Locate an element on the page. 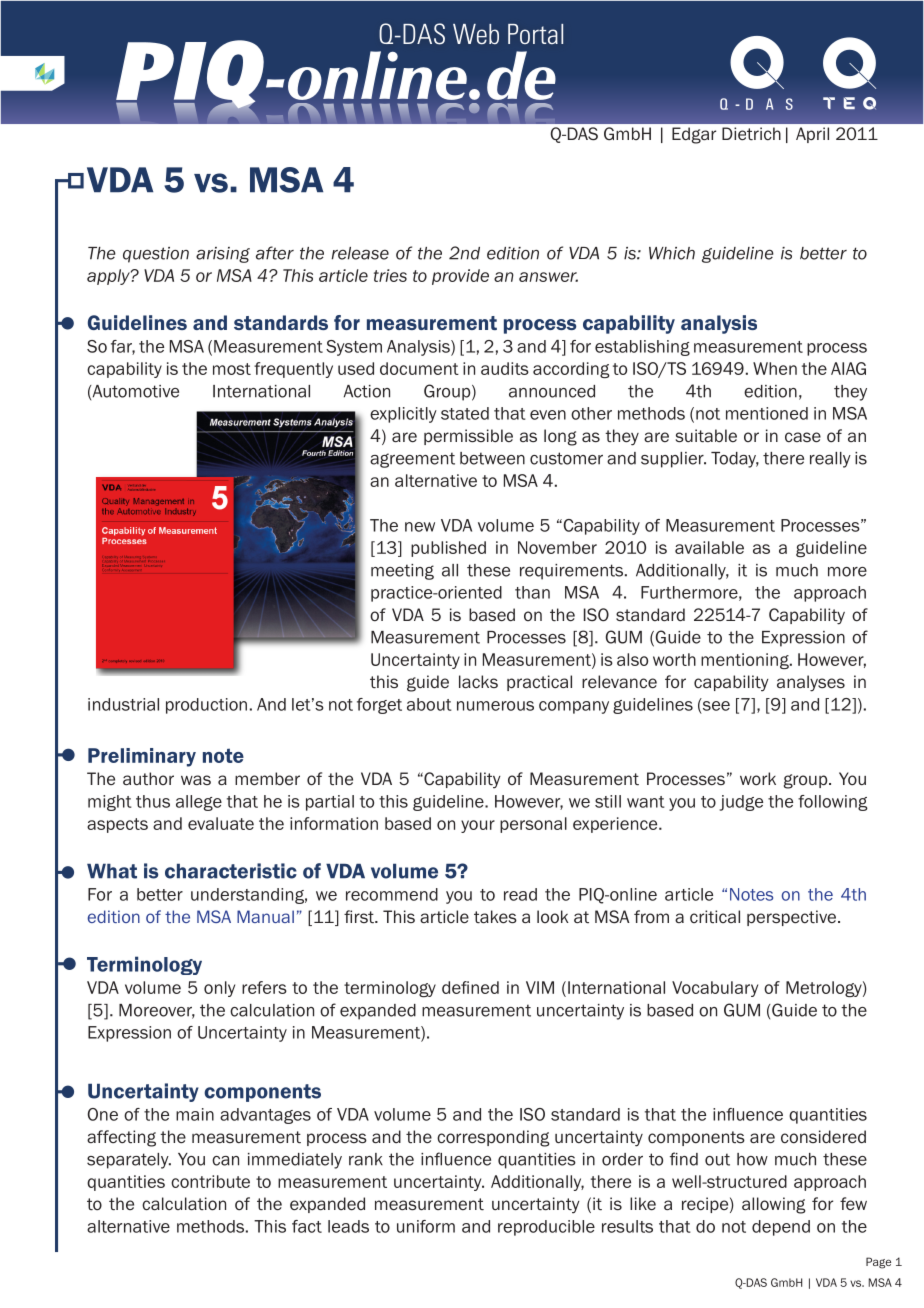 Image resolution: width=924 pixels, height=1308 pixels. arising is located at coordinates (223, 255).
